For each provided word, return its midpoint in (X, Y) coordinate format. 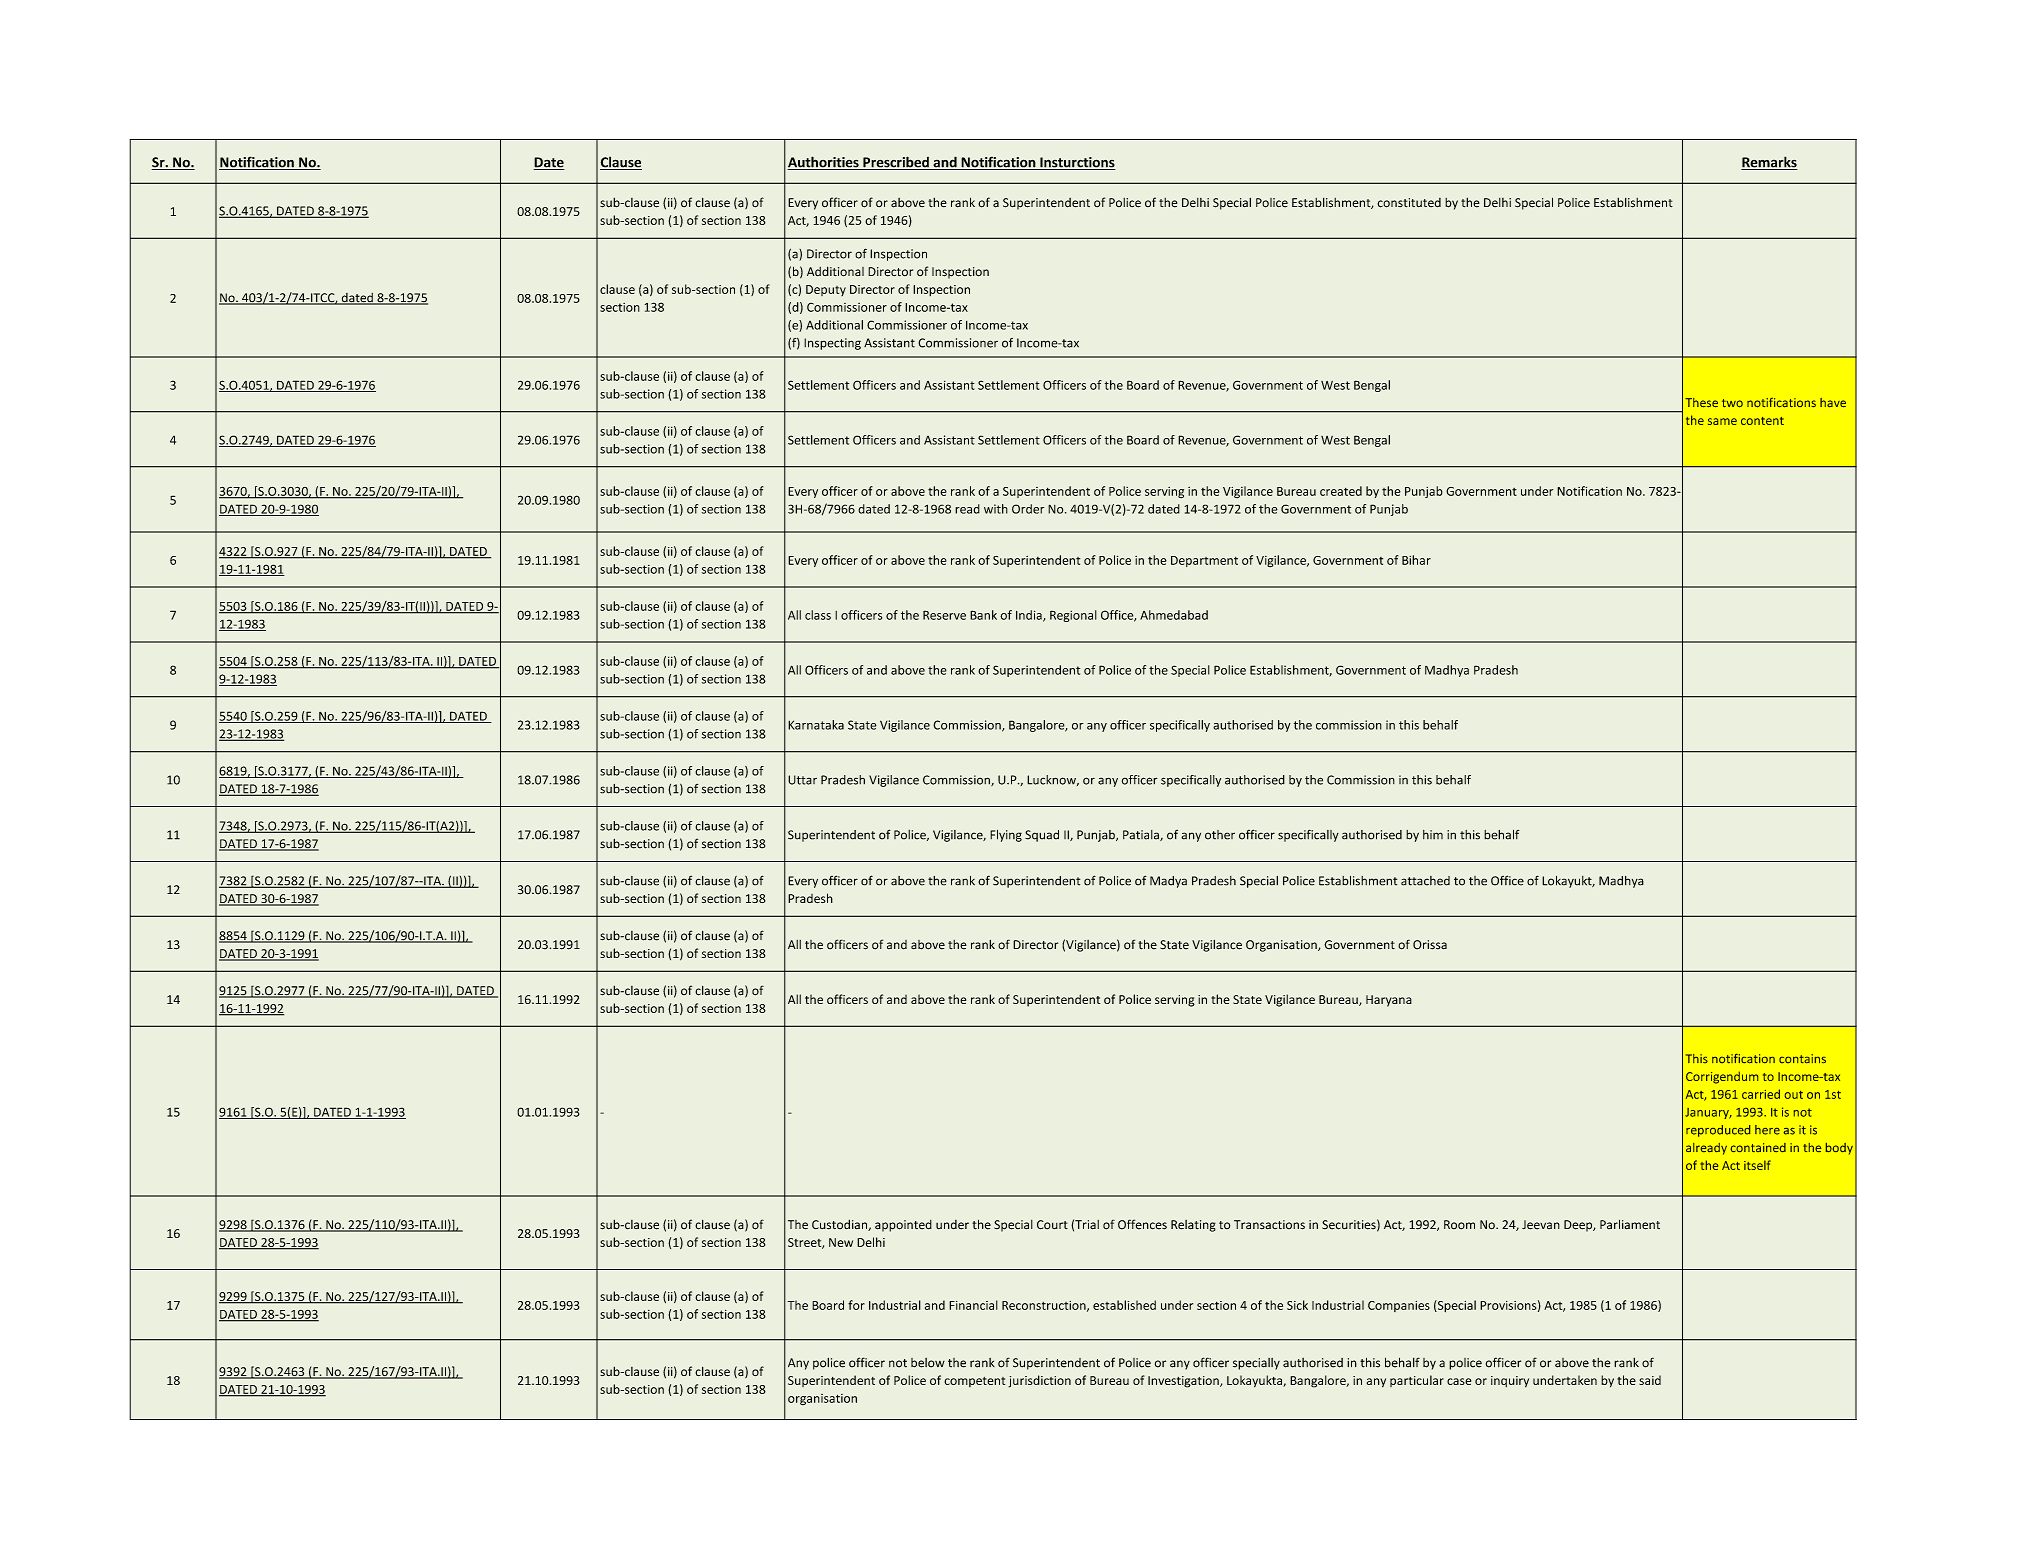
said (1650, 1380)
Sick (1297, 1305)
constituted (1409, 203)
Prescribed (896, 163)
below (928, 1363)
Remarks (1769, 163)
